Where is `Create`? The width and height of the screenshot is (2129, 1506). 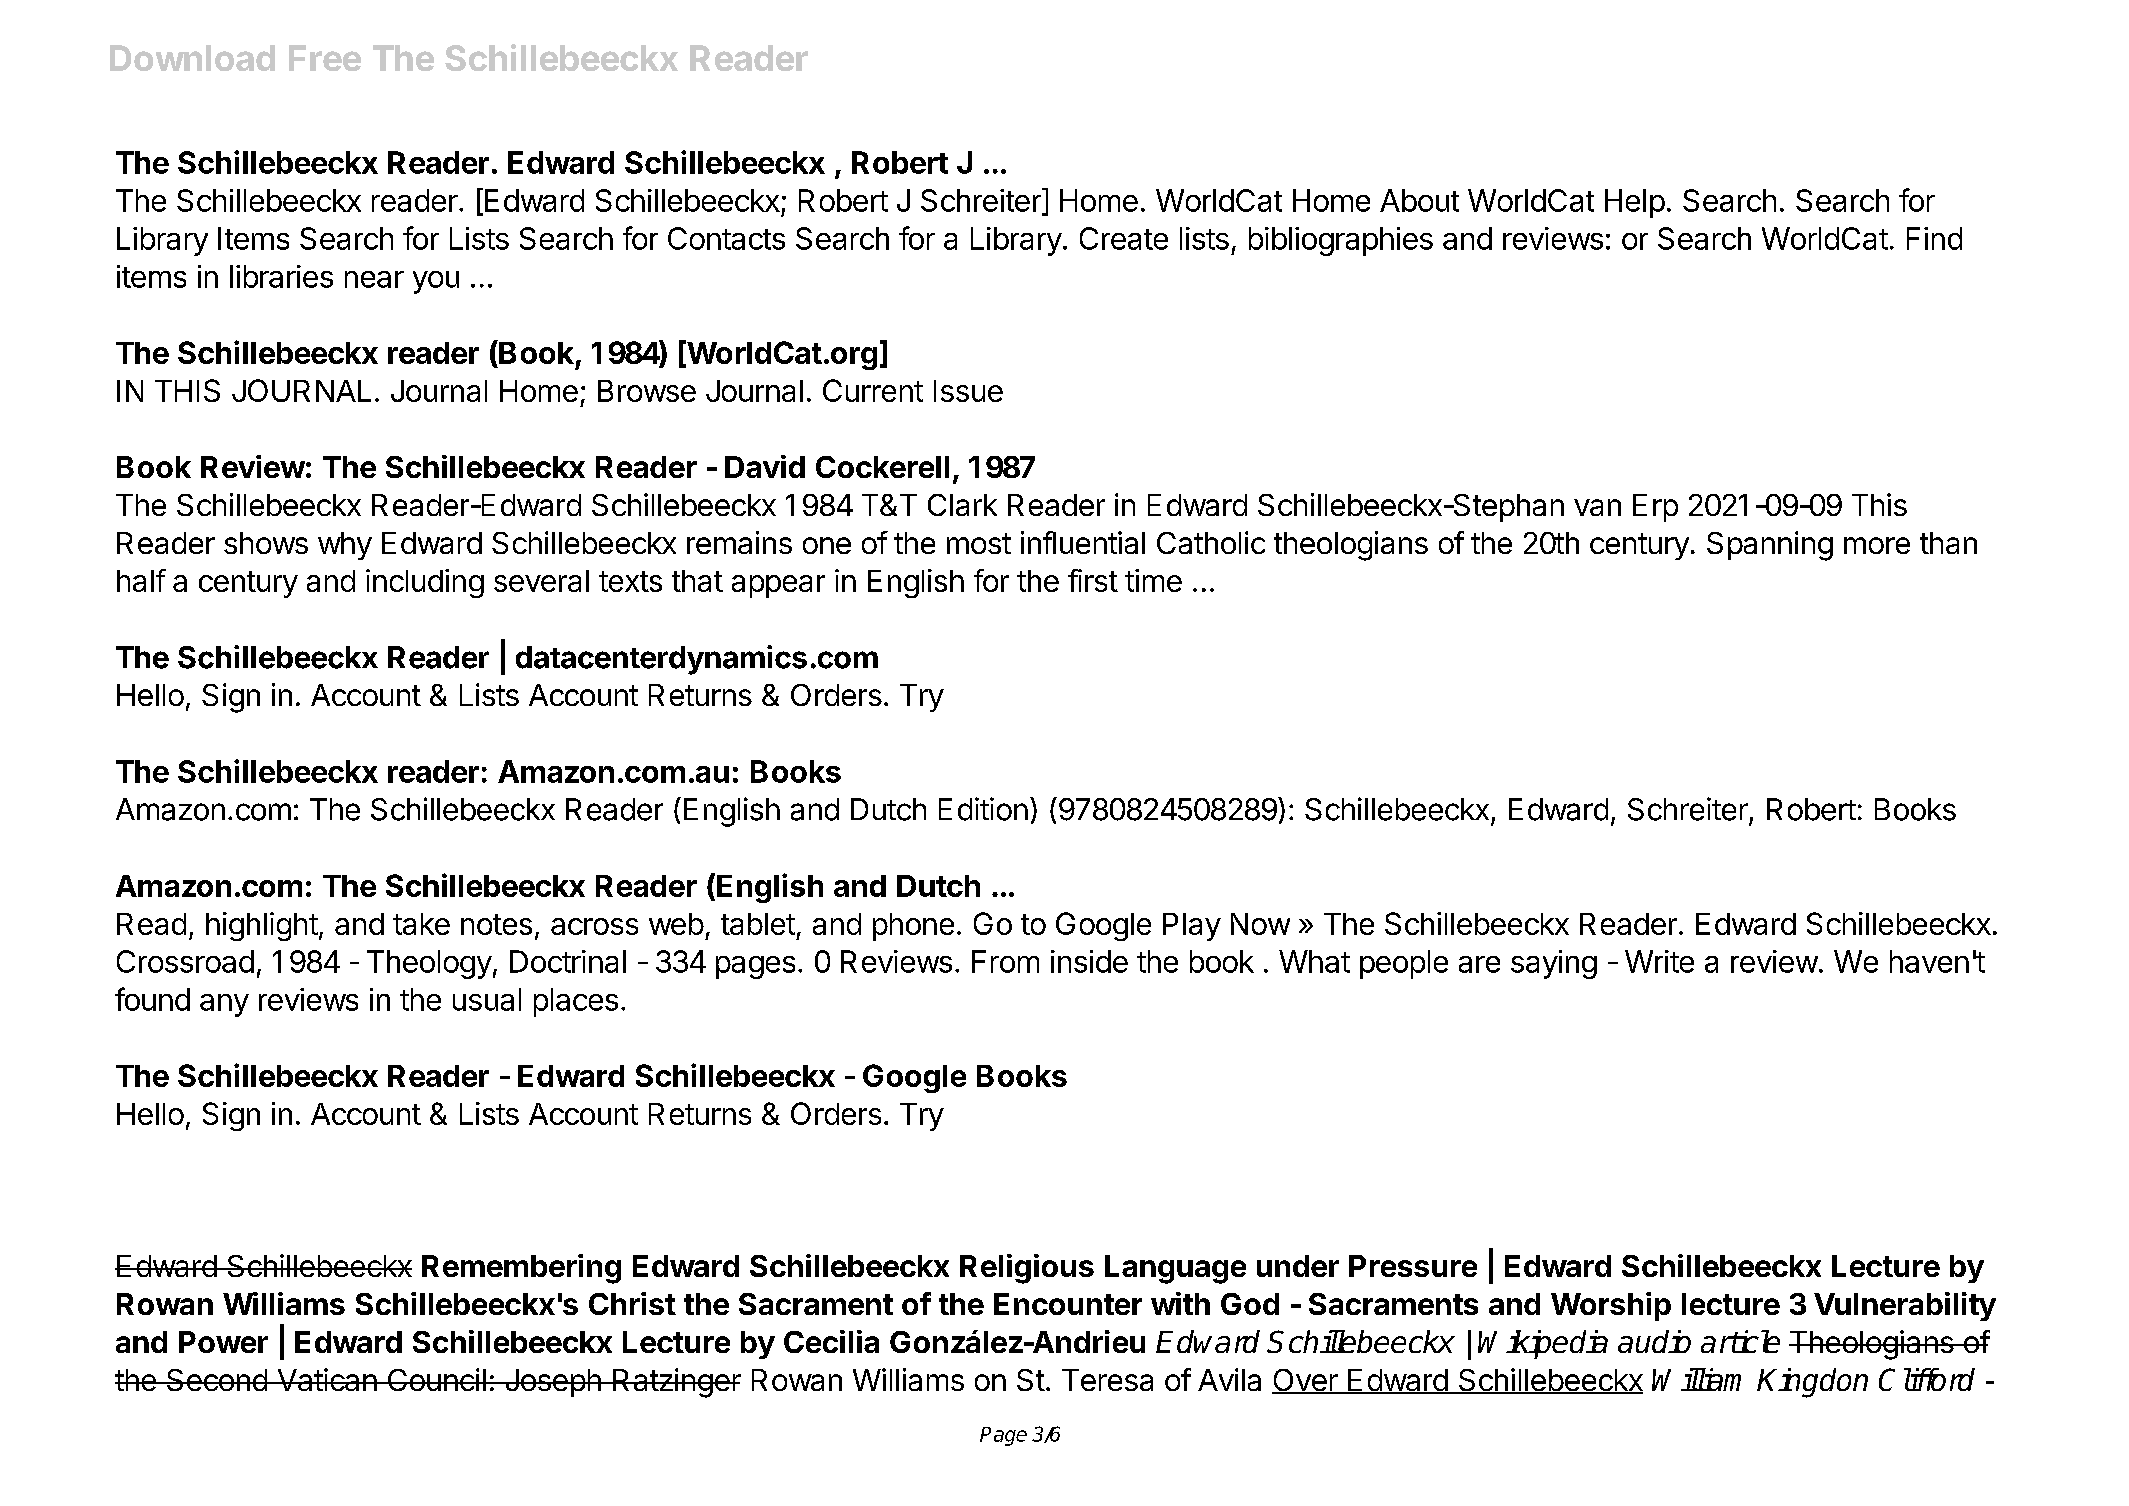 Create is located at coordinates (1124, 238).
